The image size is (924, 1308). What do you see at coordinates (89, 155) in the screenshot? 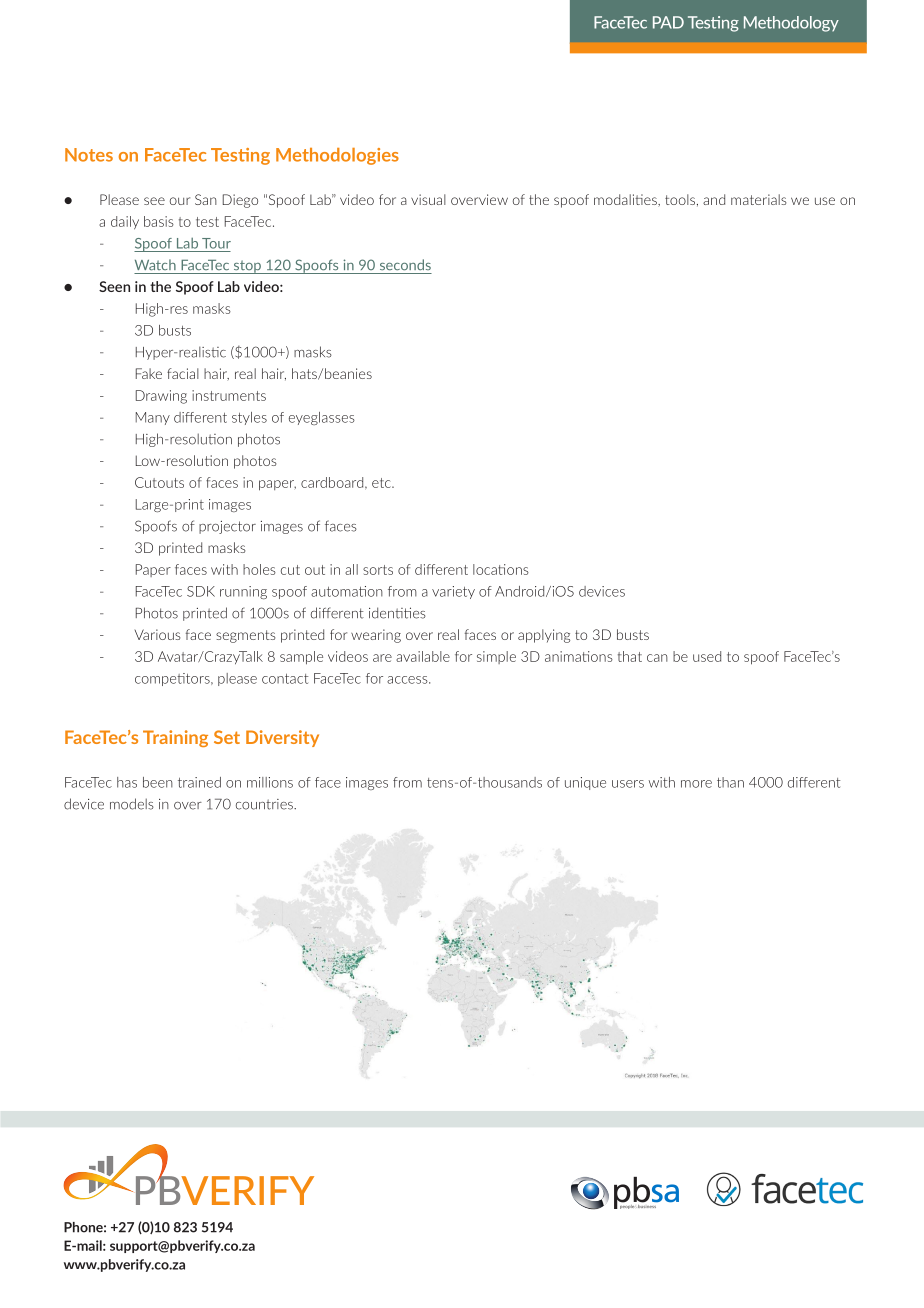
I see `Notes` at bounding box center [89, 155].
